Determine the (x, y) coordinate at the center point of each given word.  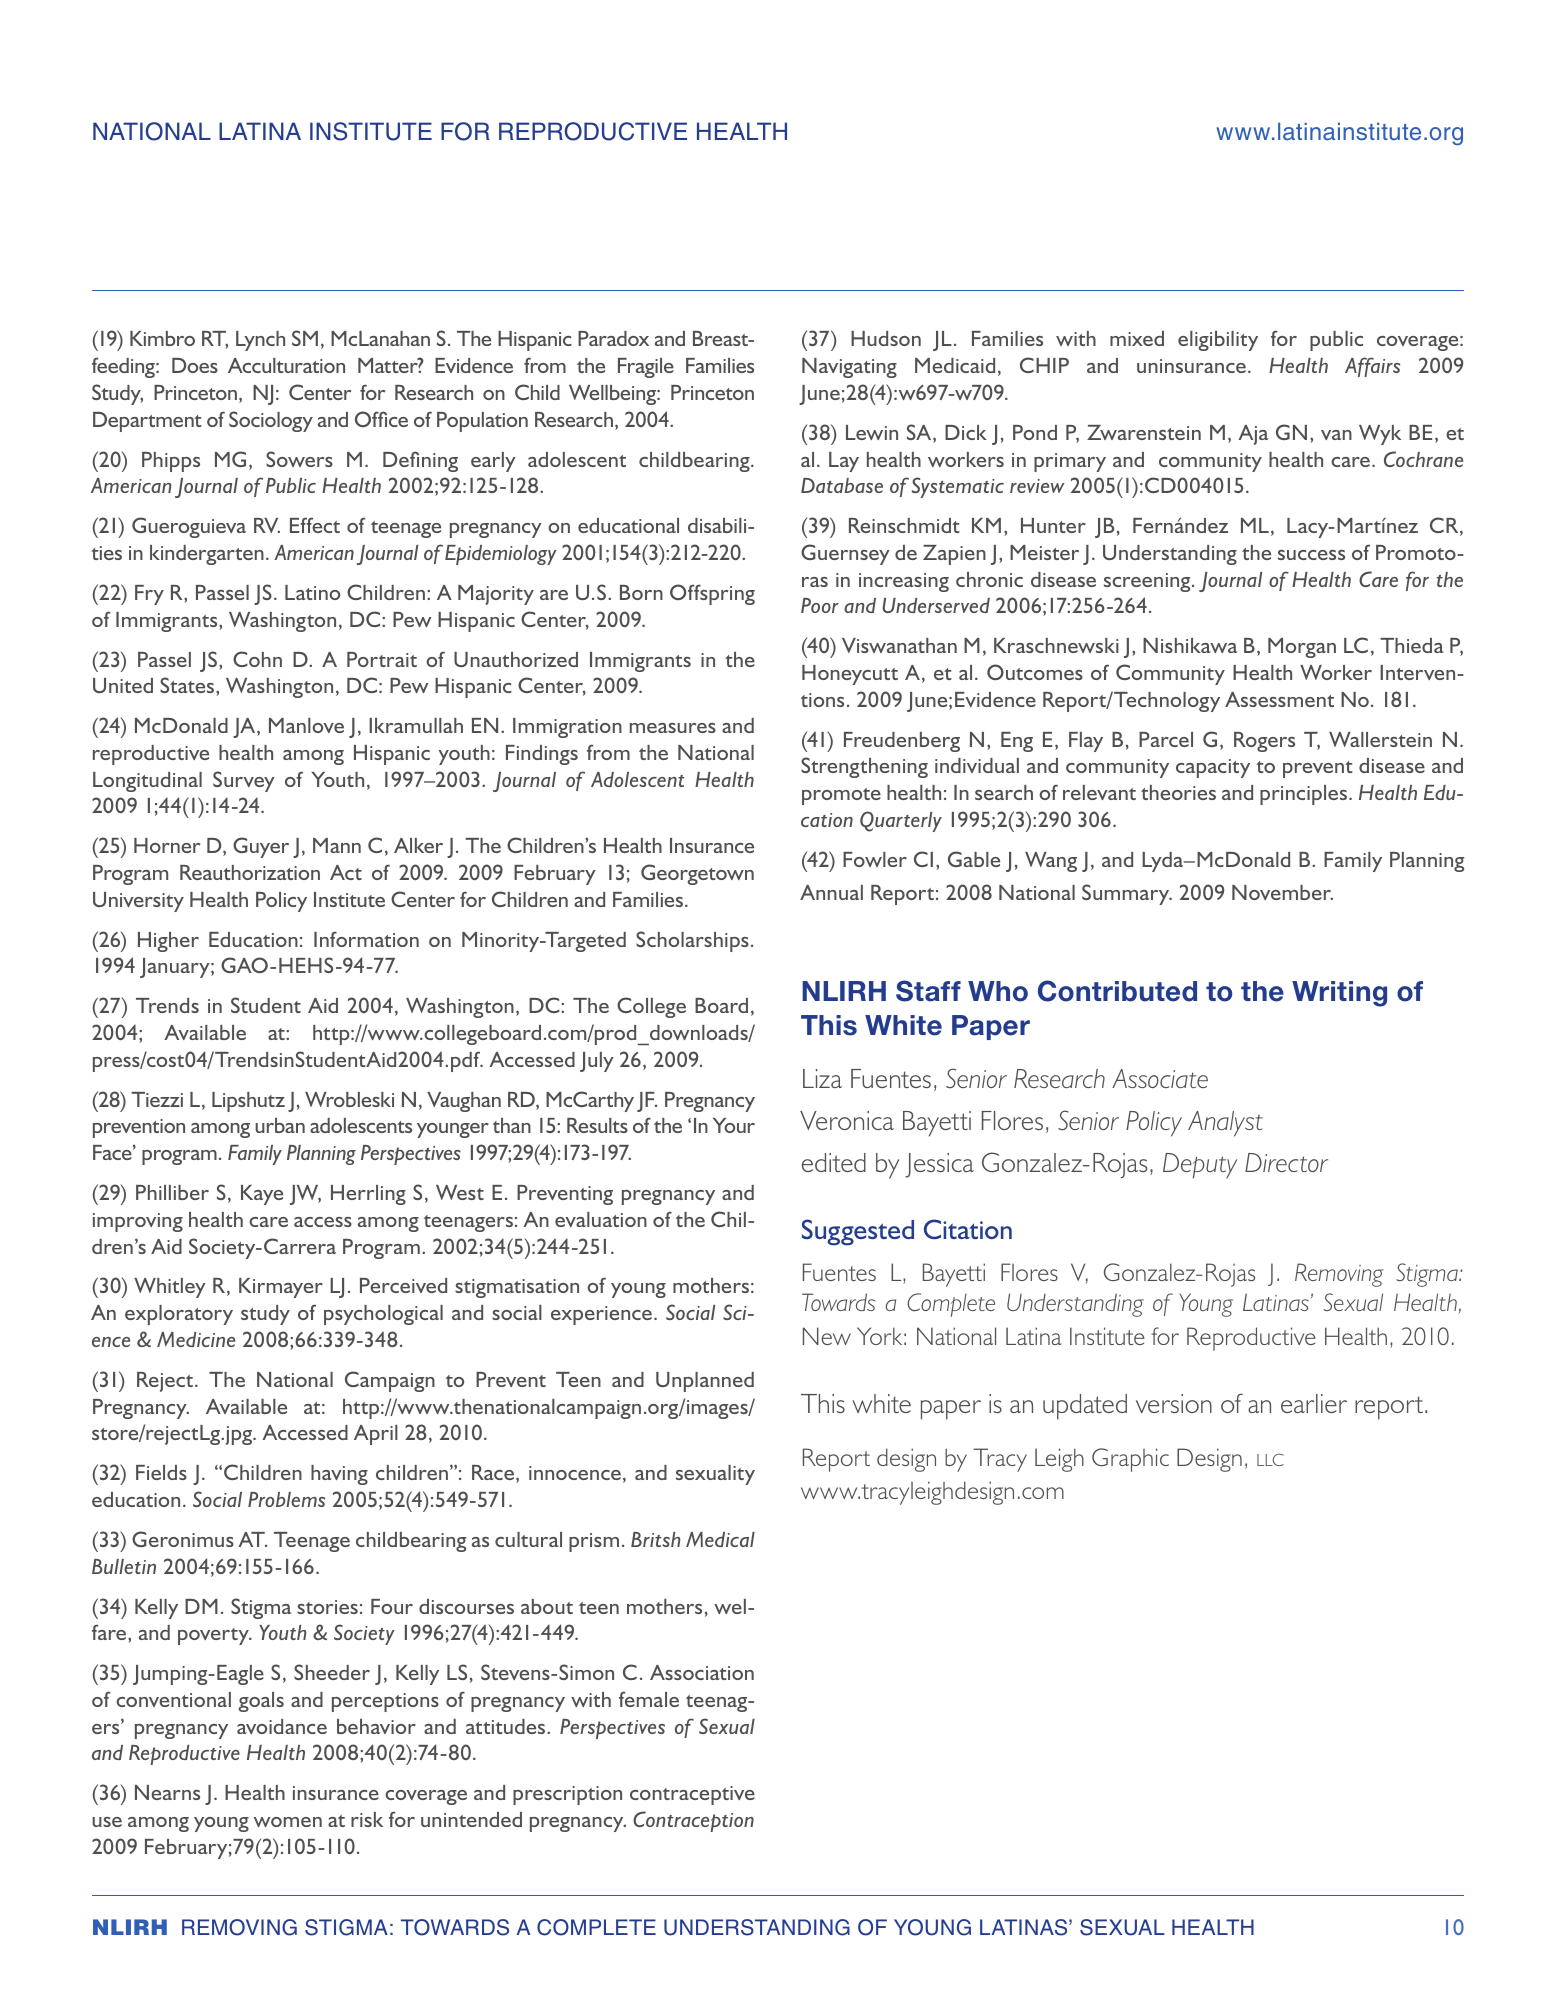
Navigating (849, 368)
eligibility (1218, 341)
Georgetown (697, 874)
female (649, 1699)
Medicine (196, 1339)
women (288, 1822)
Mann (337, 845)
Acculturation (286, 365)
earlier (1314, 1403)
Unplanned (705, 1382)
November (1282, 892)
